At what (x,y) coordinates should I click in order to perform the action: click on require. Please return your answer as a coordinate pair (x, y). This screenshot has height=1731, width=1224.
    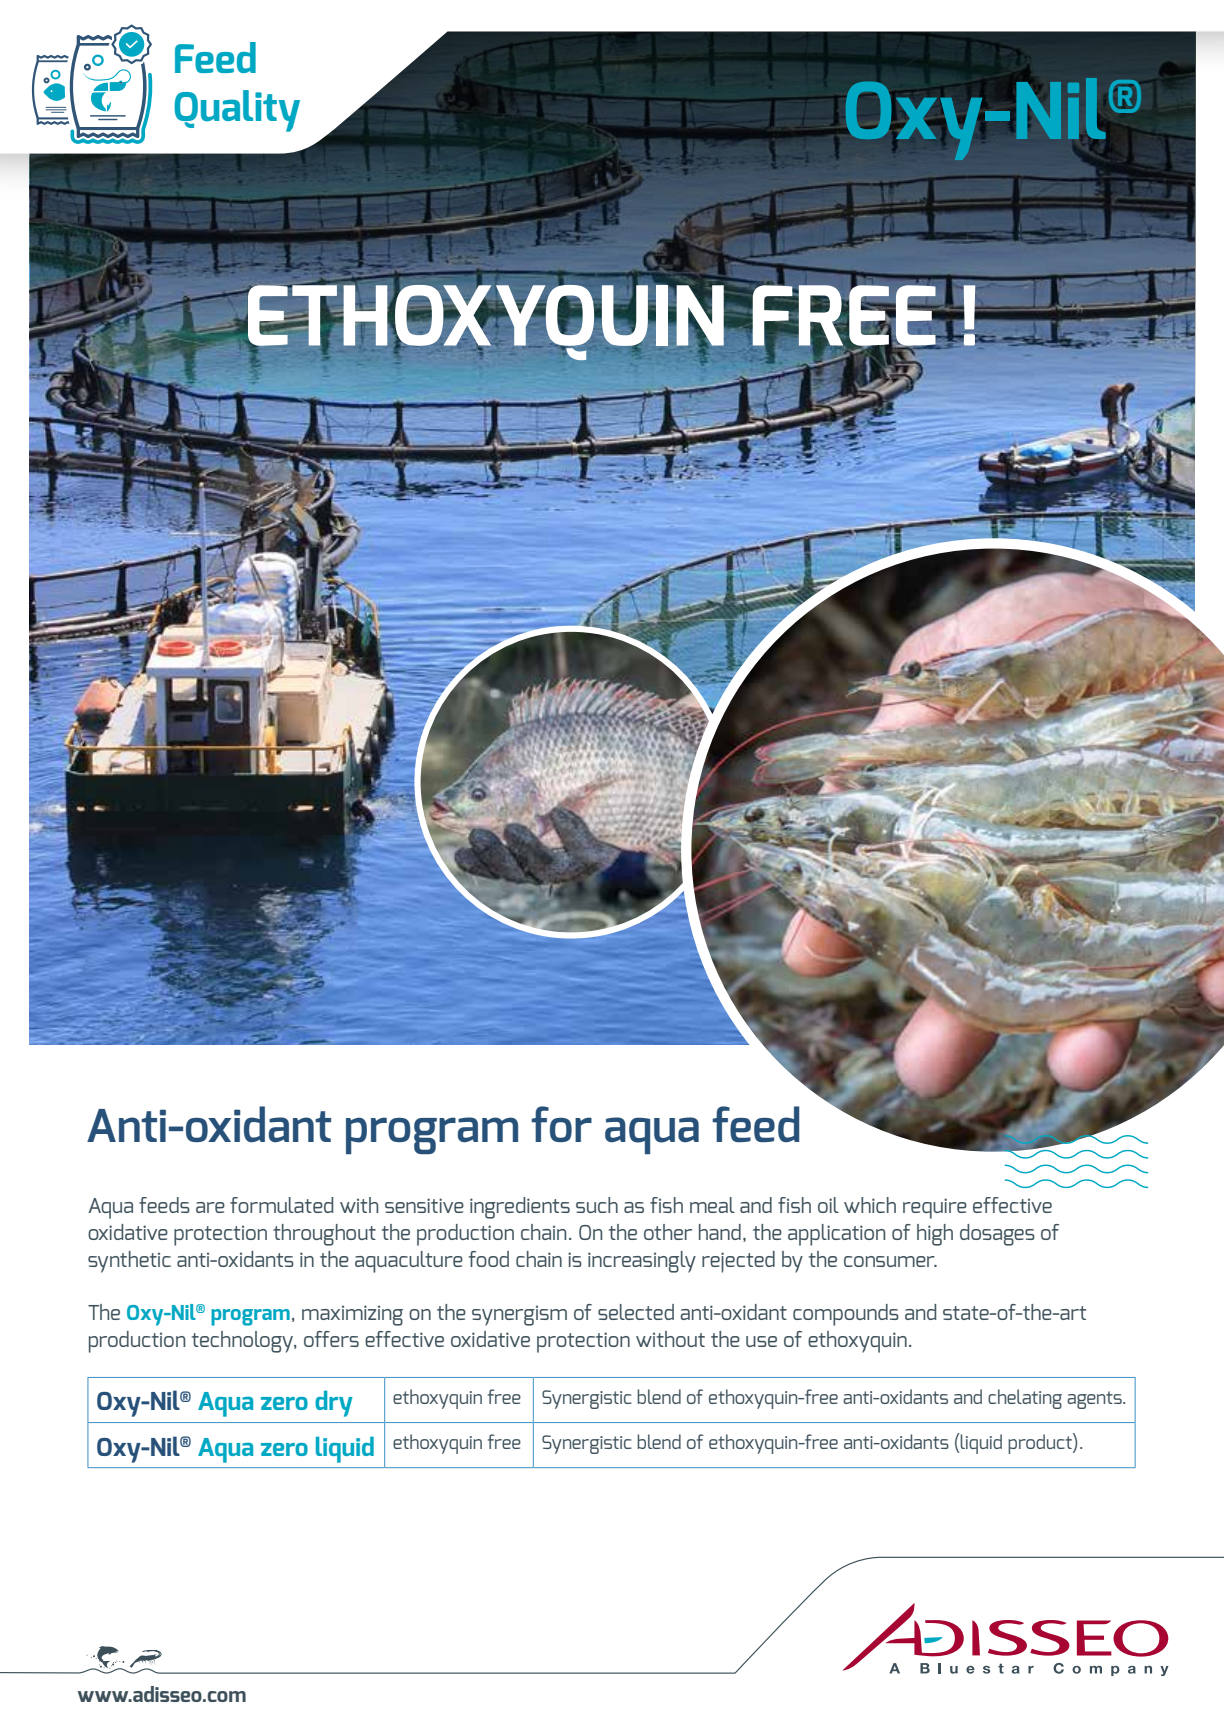
    Looking at the image, I should click on (935, 1208).
